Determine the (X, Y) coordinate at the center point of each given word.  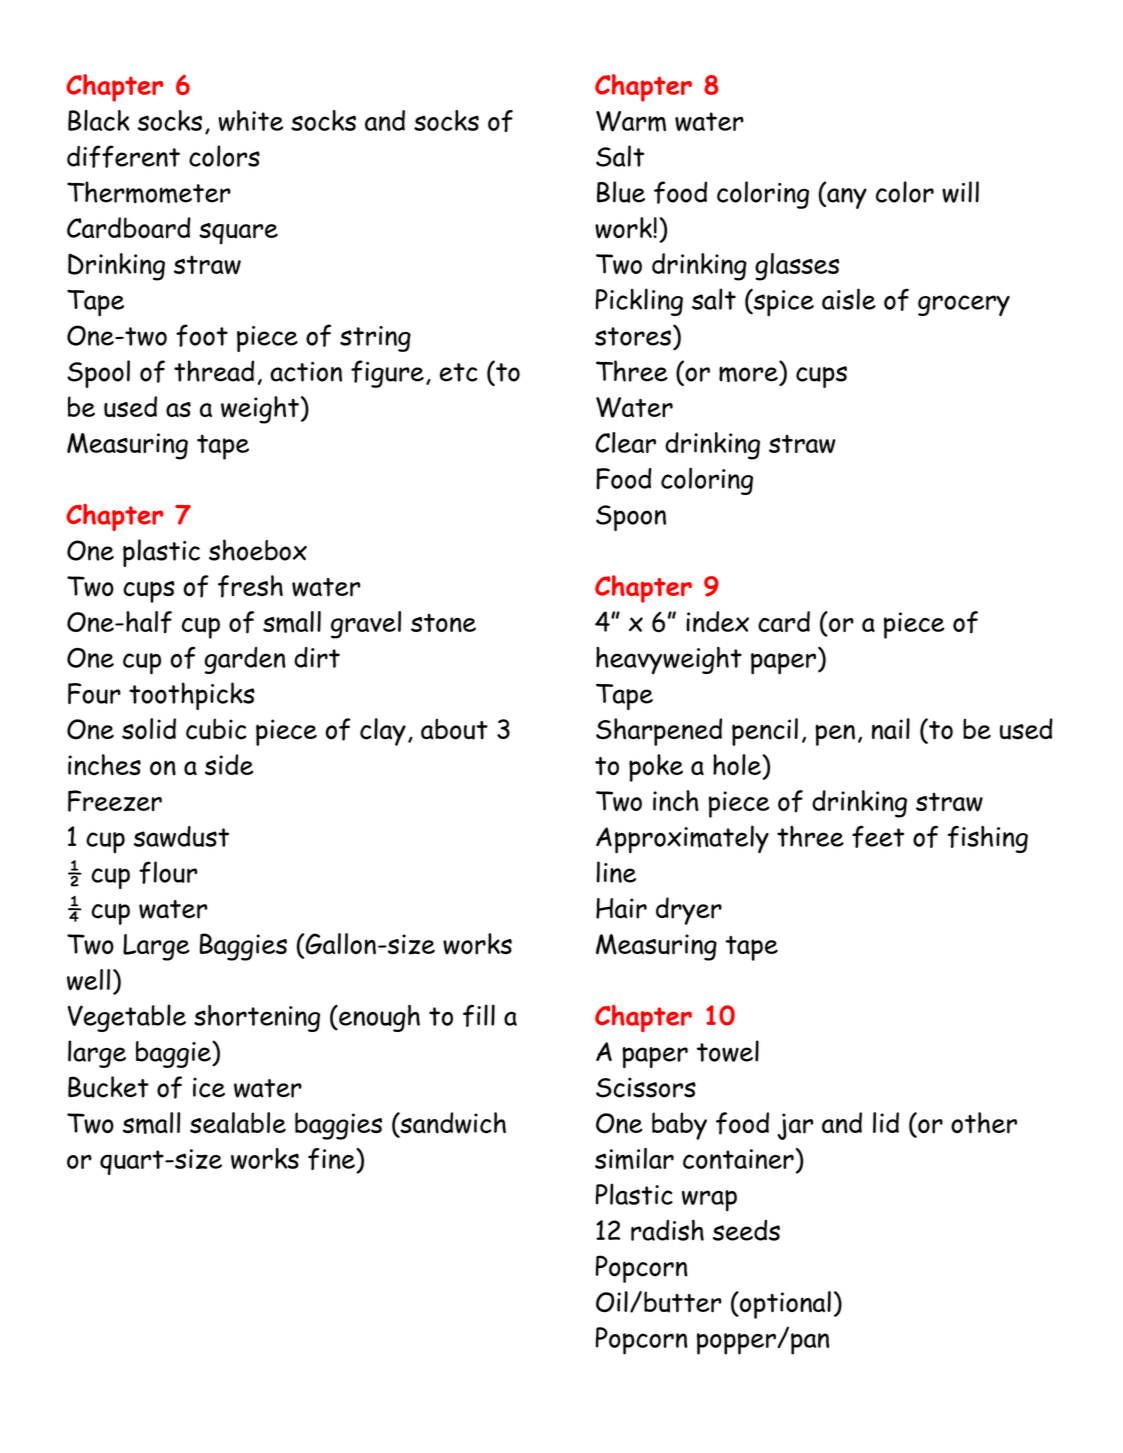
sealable (238, 1123)
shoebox (258, 550)
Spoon (631, 518)
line (616, 872)
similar (634, 1159)
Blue (621, 192)
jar (795, 1126)
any (846, 198)
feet (878, 836)
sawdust (181, 836)
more (749, 376)
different (123, 156)
